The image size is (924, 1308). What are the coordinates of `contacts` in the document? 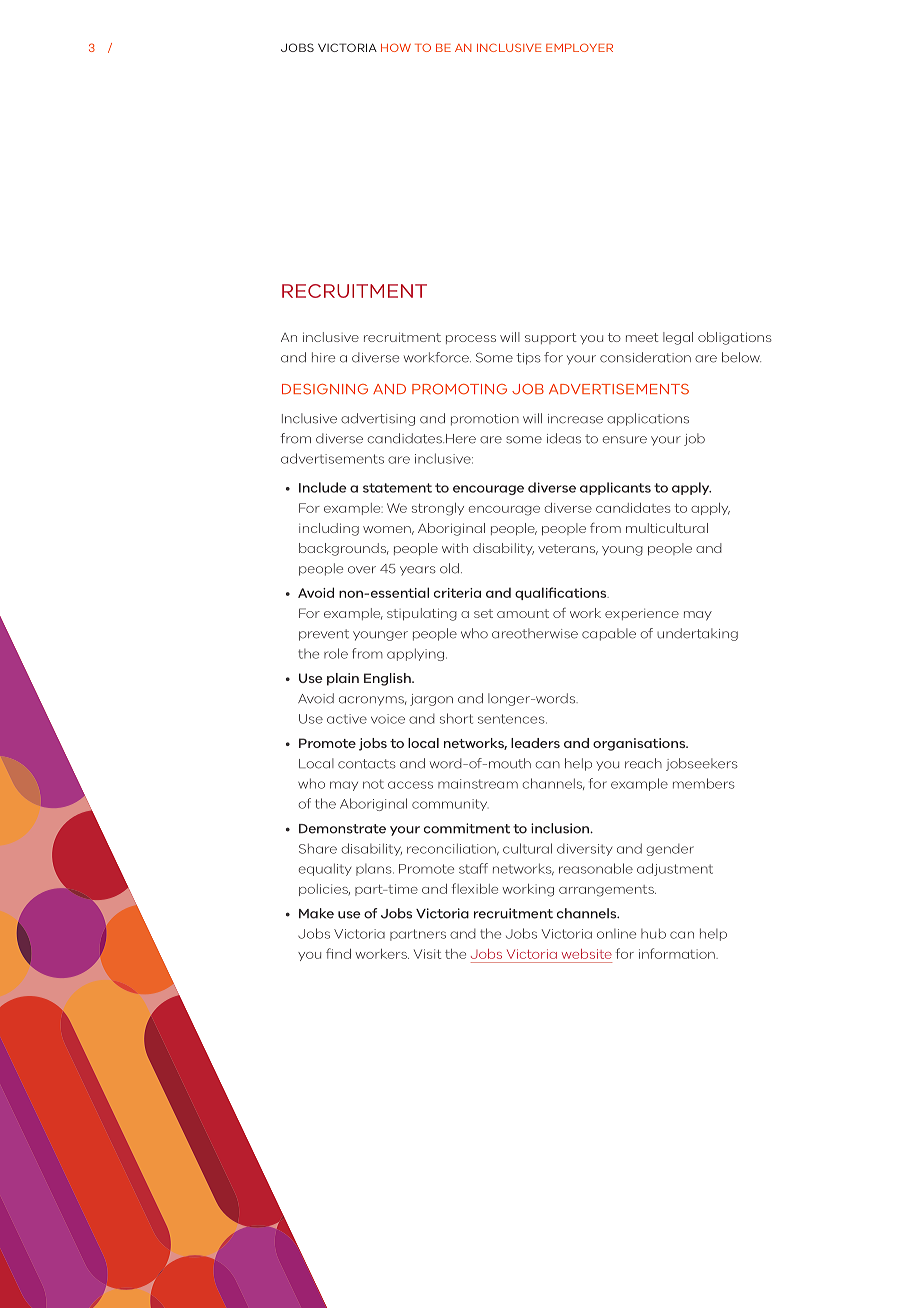 It's located at (367, 764).
